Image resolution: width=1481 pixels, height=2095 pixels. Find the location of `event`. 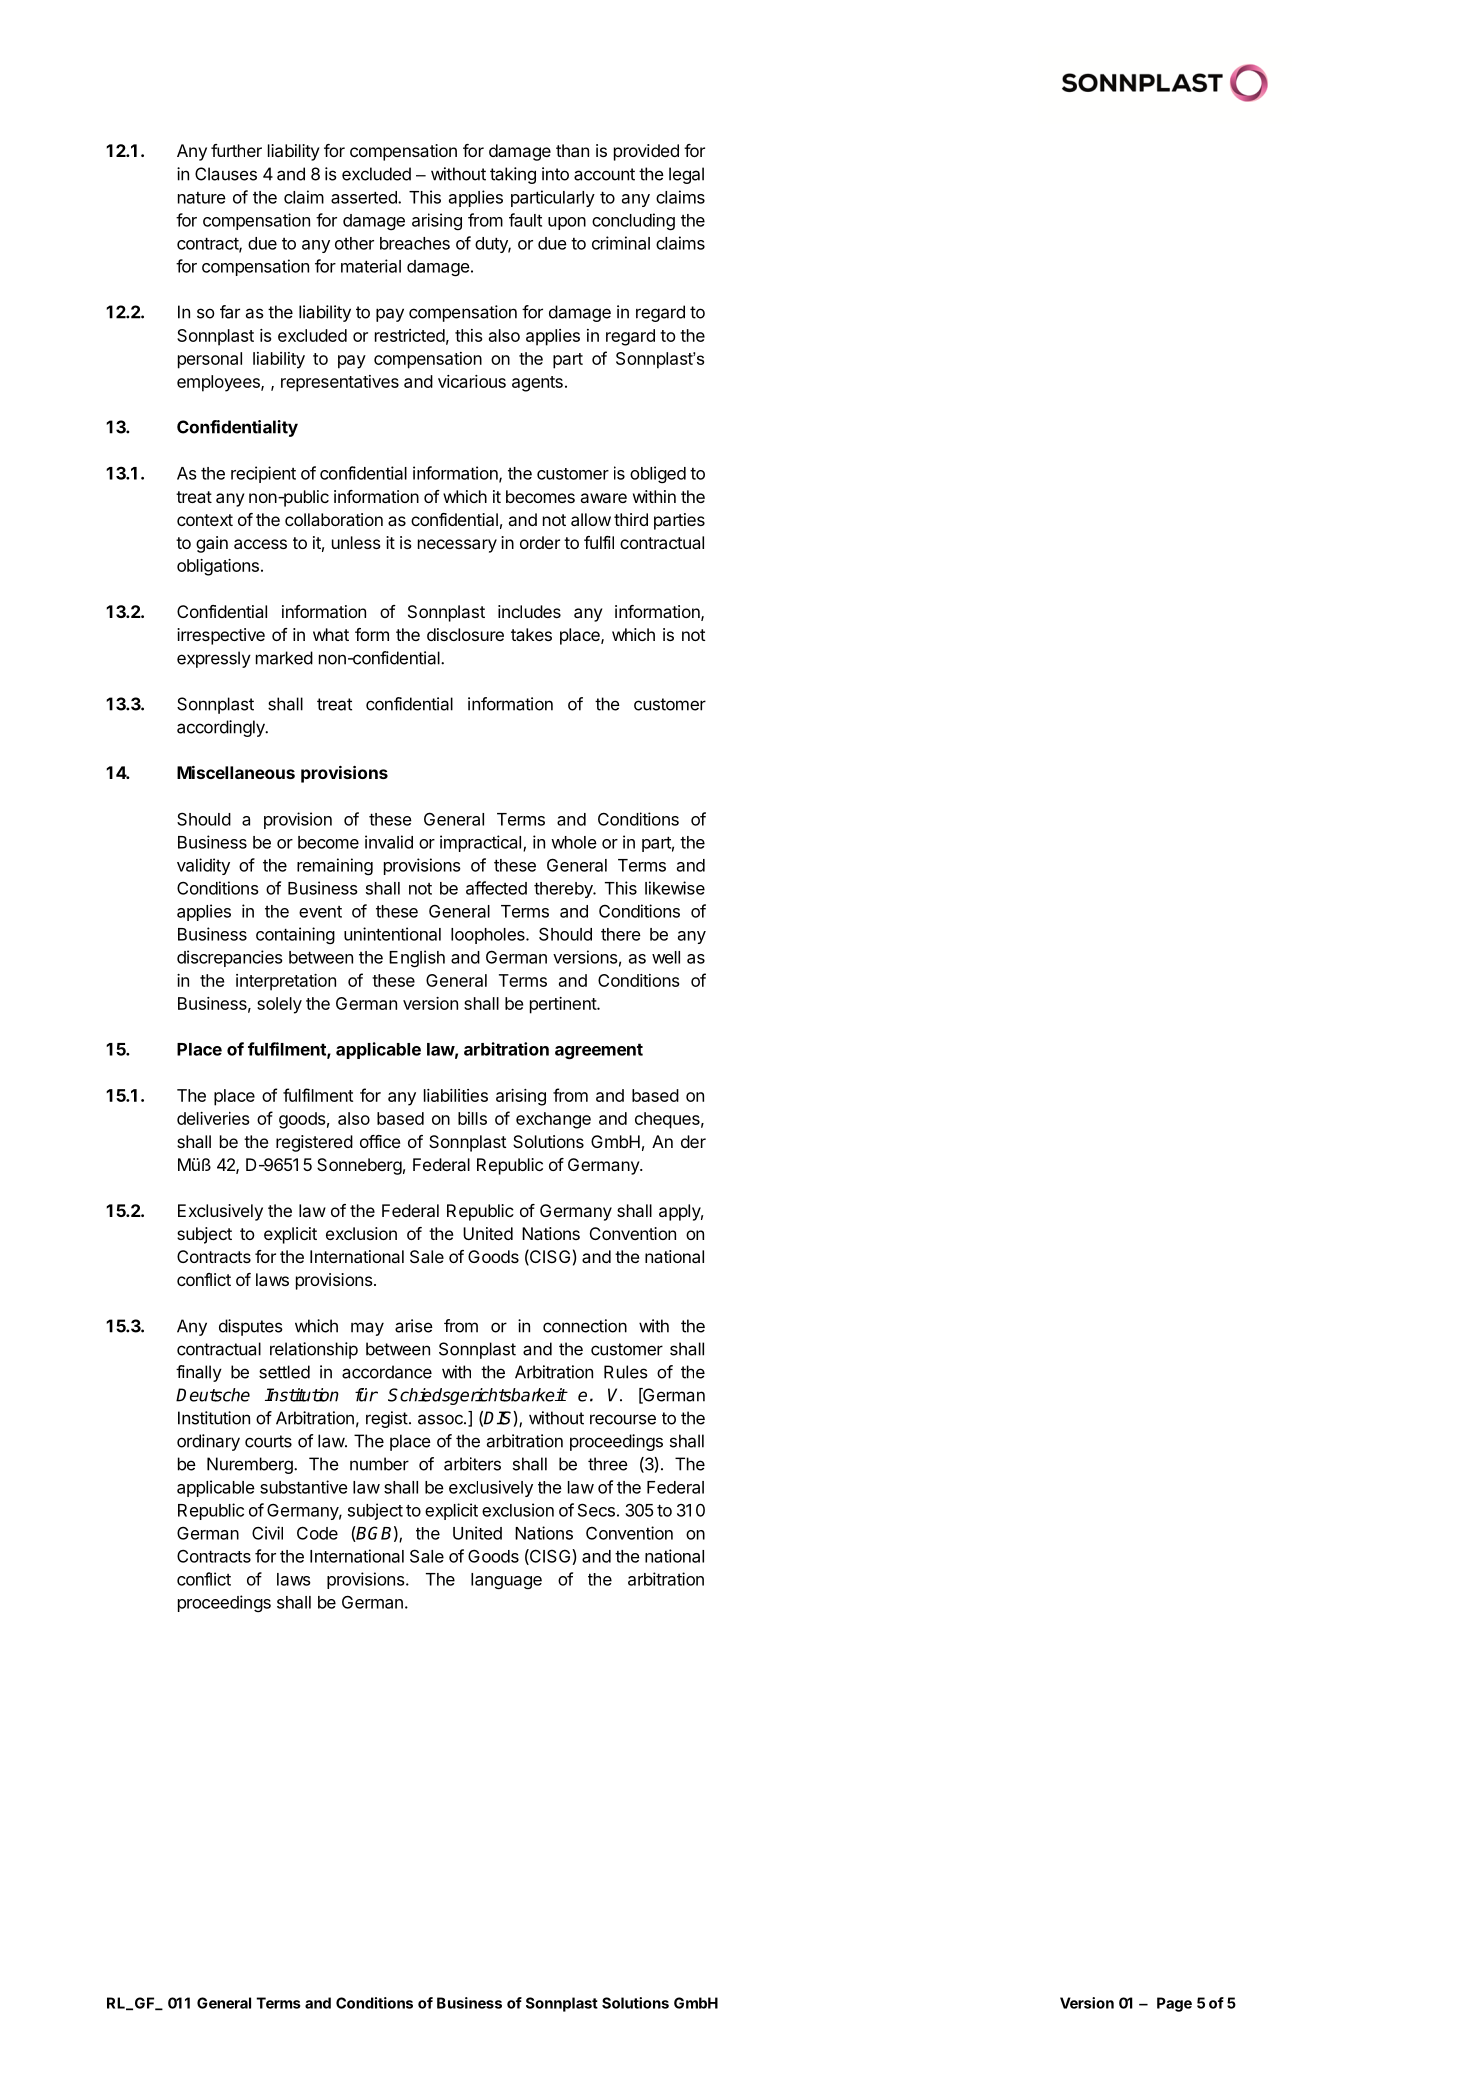

event is located at coordinates (320, 912).
